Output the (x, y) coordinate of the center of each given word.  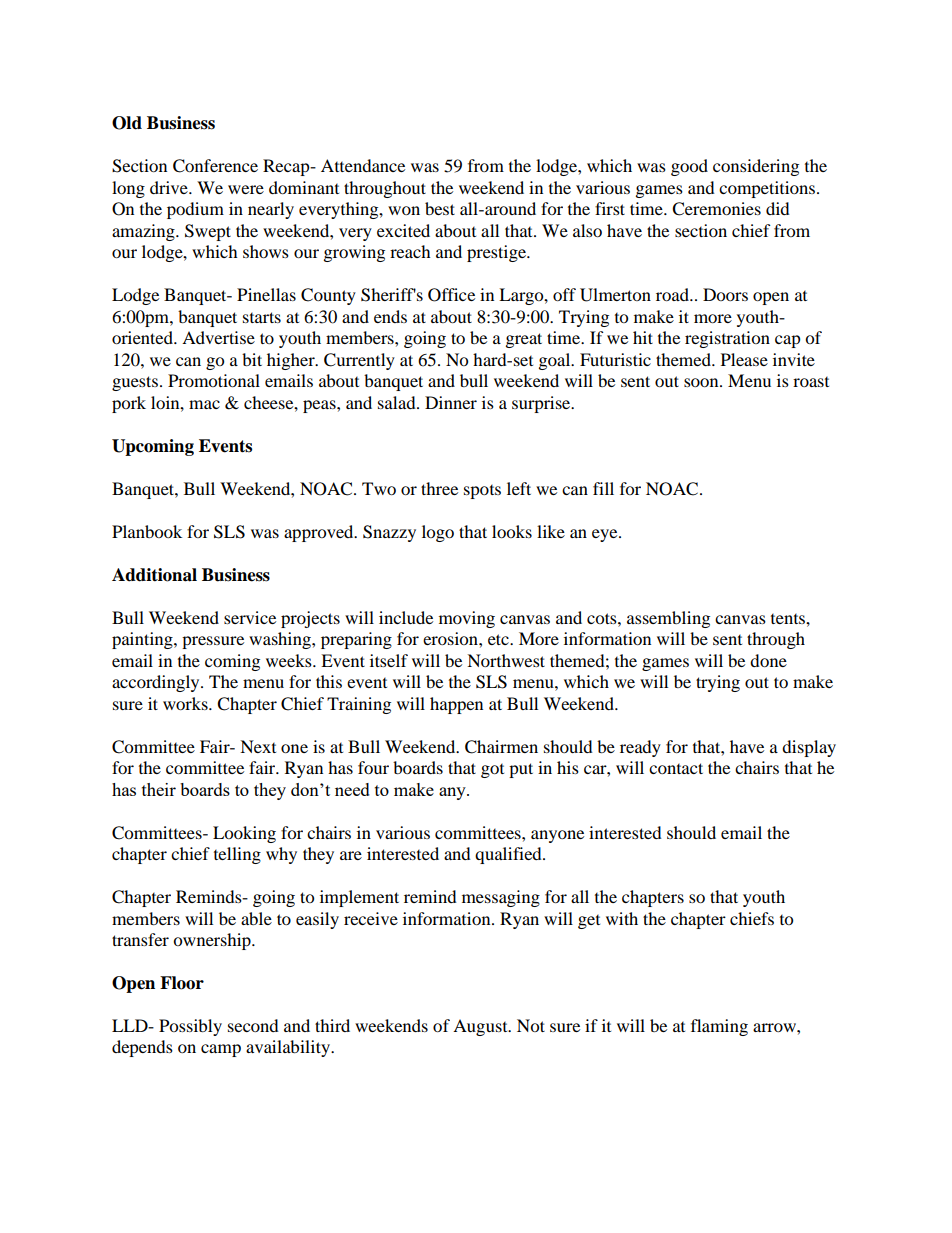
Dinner (451, 402)
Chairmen (501, 747)
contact (676, 768)
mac (204, 404)
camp (221, 1050)
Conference (215, 166)
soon (702, 382)
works (186, 703)
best (440, 208)
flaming (719, 1027)
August (481, 1027)
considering (756, 167)
